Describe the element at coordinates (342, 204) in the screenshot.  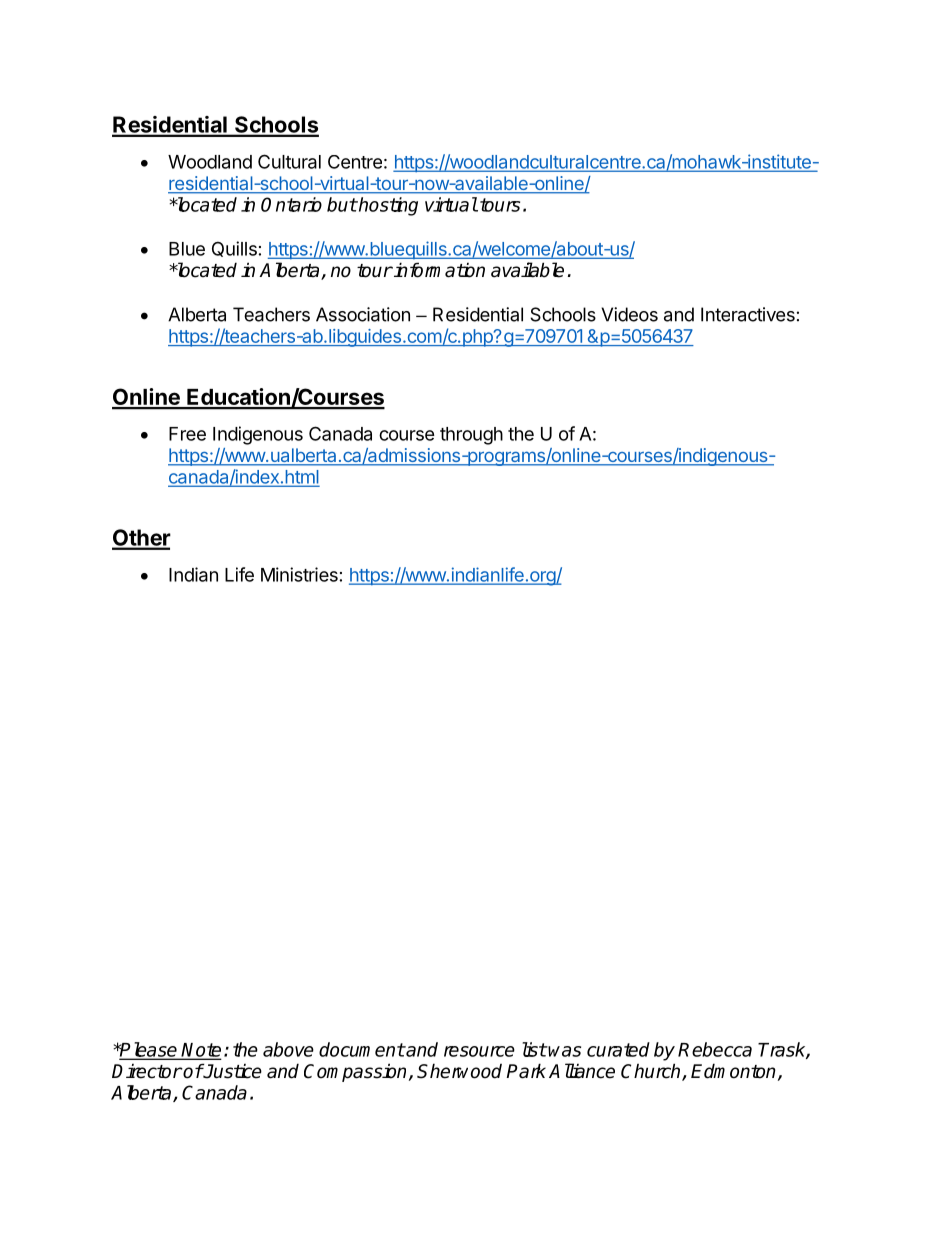
I see `but` at that location.
